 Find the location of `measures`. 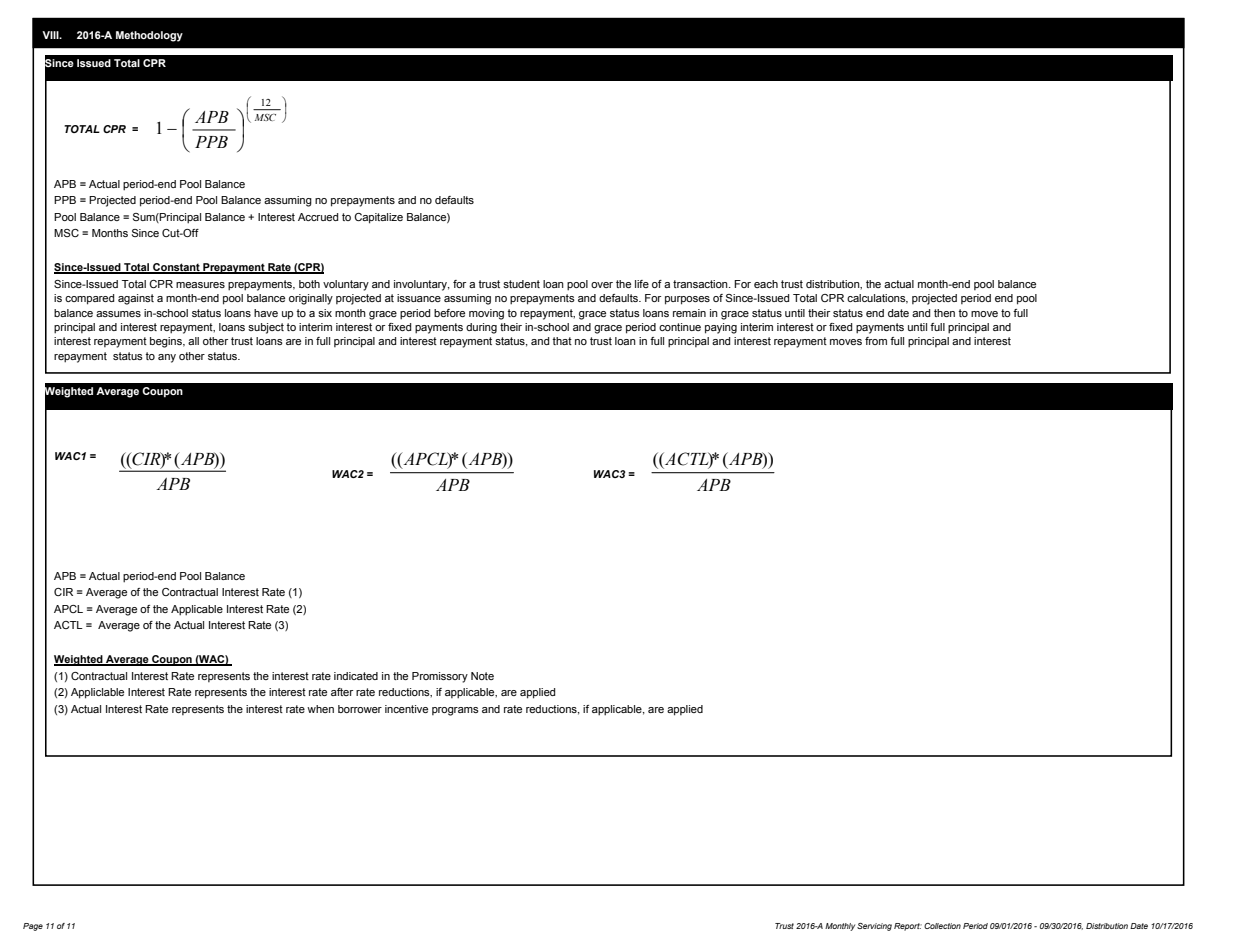

measures is located at coordinates (200, 285).
